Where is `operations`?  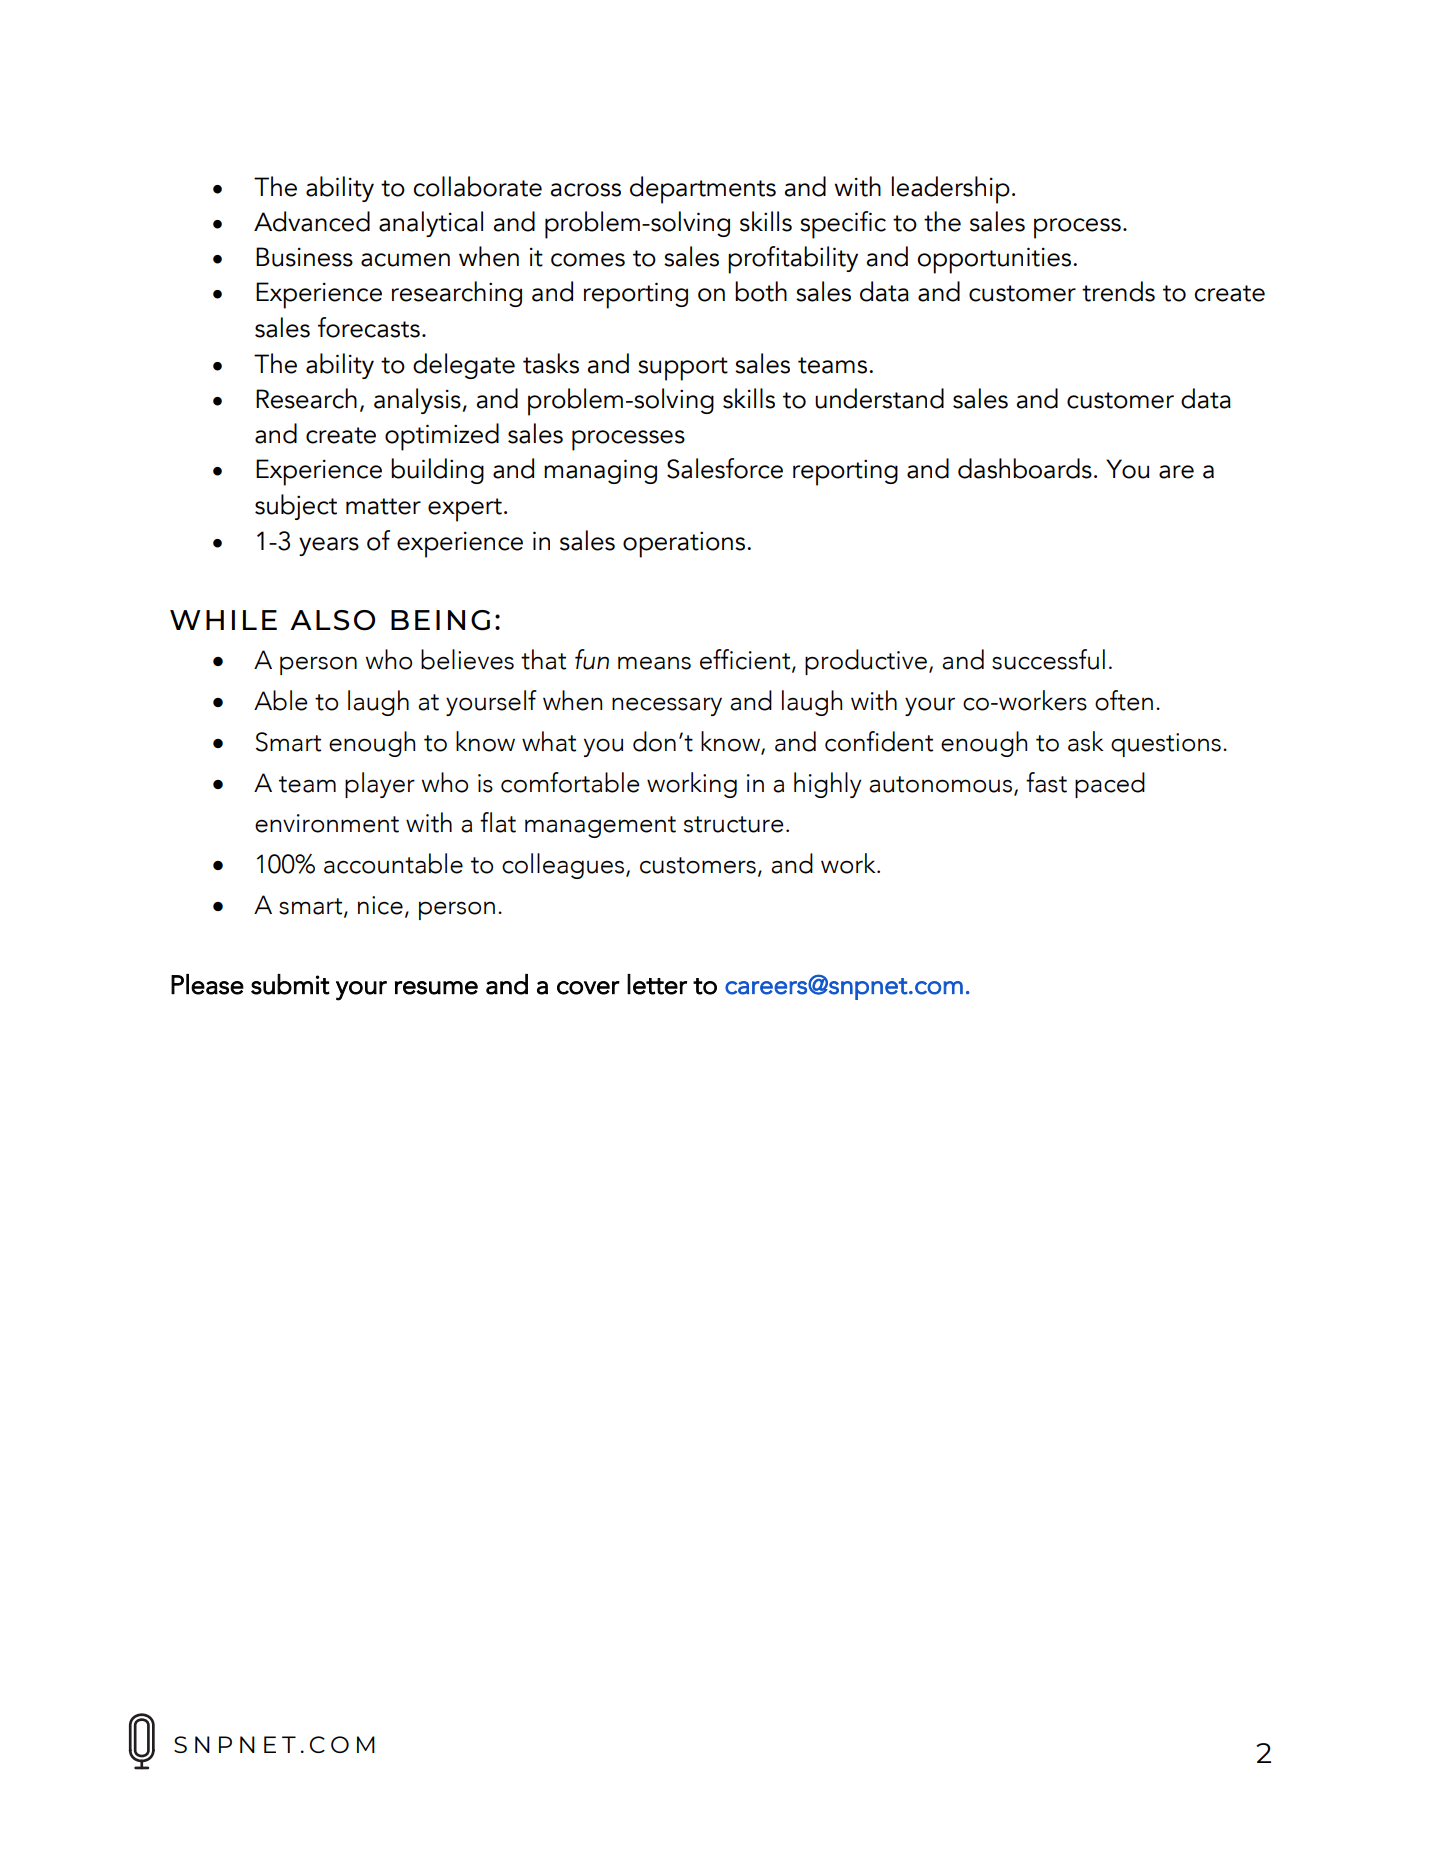
operations is located at coordinates (685, 544).
